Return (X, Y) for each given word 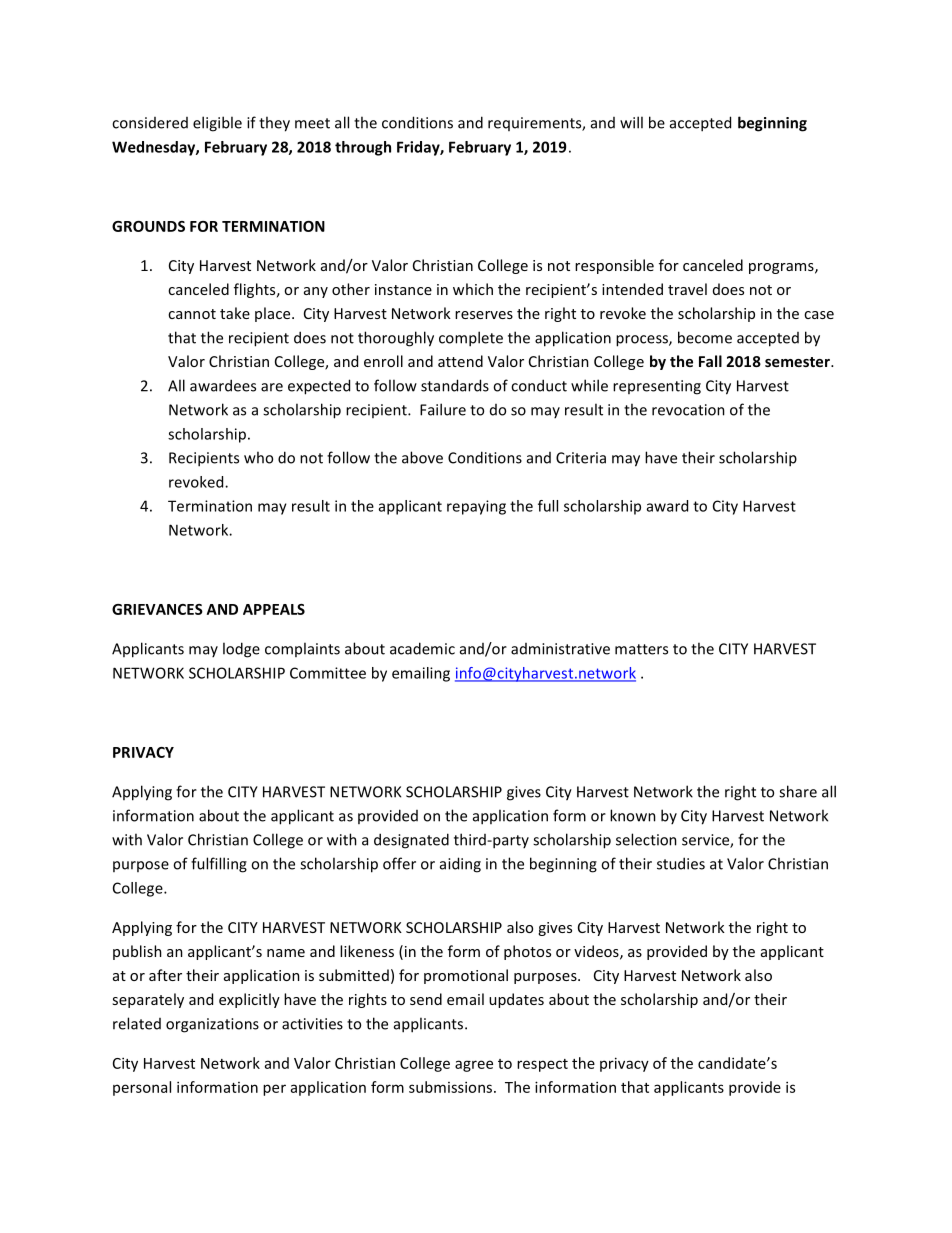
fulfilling (219, 865)
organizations (212, 1025)
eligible (217, 124)
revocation (688, 410)
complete (471, 339)
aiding (460, 865)
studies (681, 863)
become (705, 337)
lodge (241, 650)
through (363, 148)
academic (422, 648)
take (235, 313)
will (631, 122)
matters (641, 649)
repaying (476, 507)
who (258, 457)
